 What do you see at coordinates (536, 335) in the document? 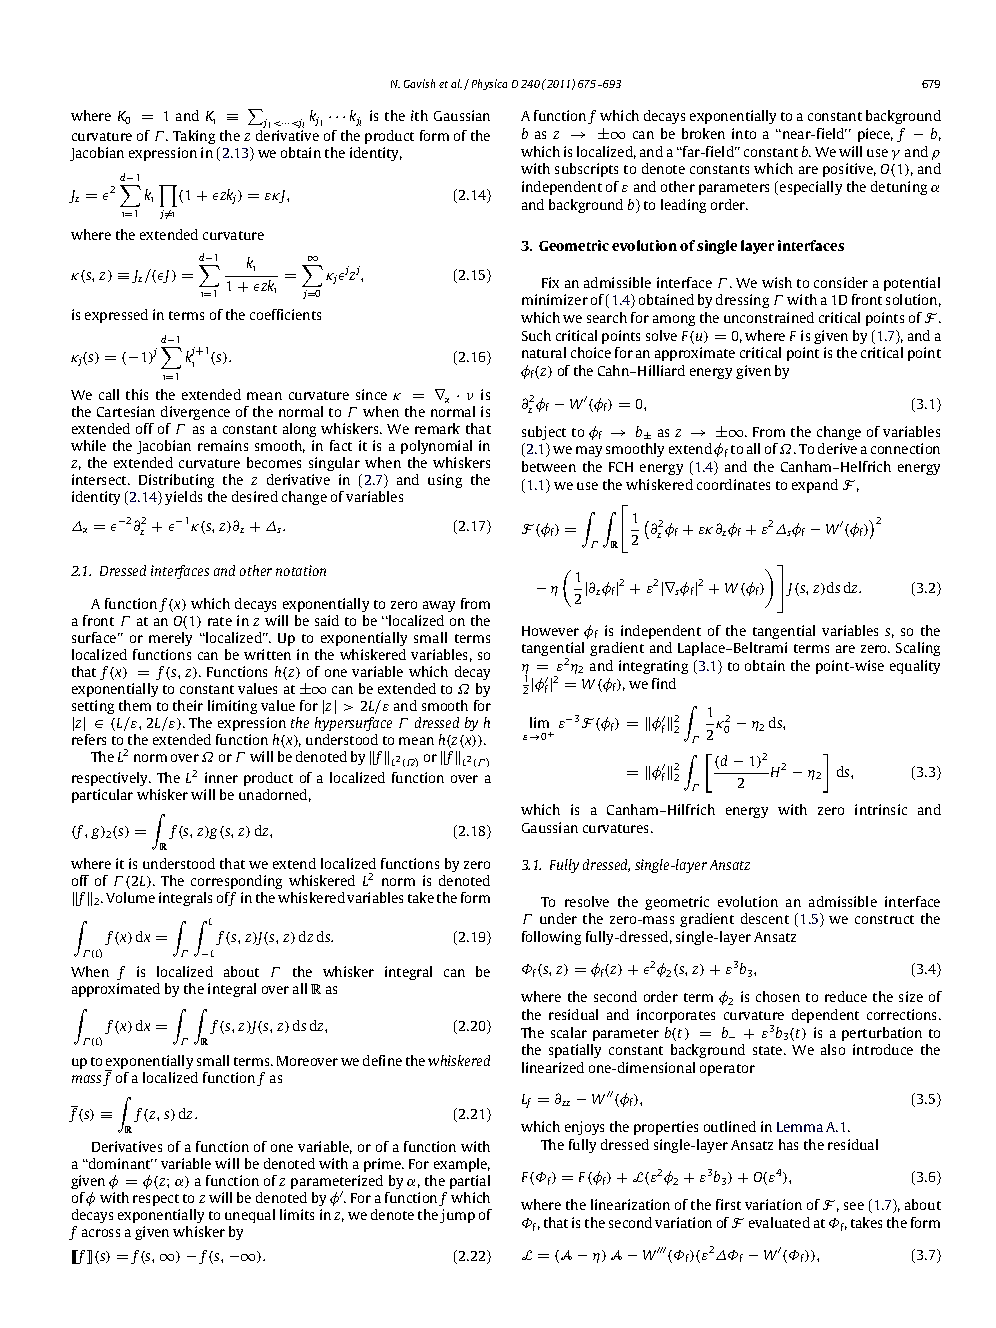
I see `Such` at bounding box center [536, 335].
